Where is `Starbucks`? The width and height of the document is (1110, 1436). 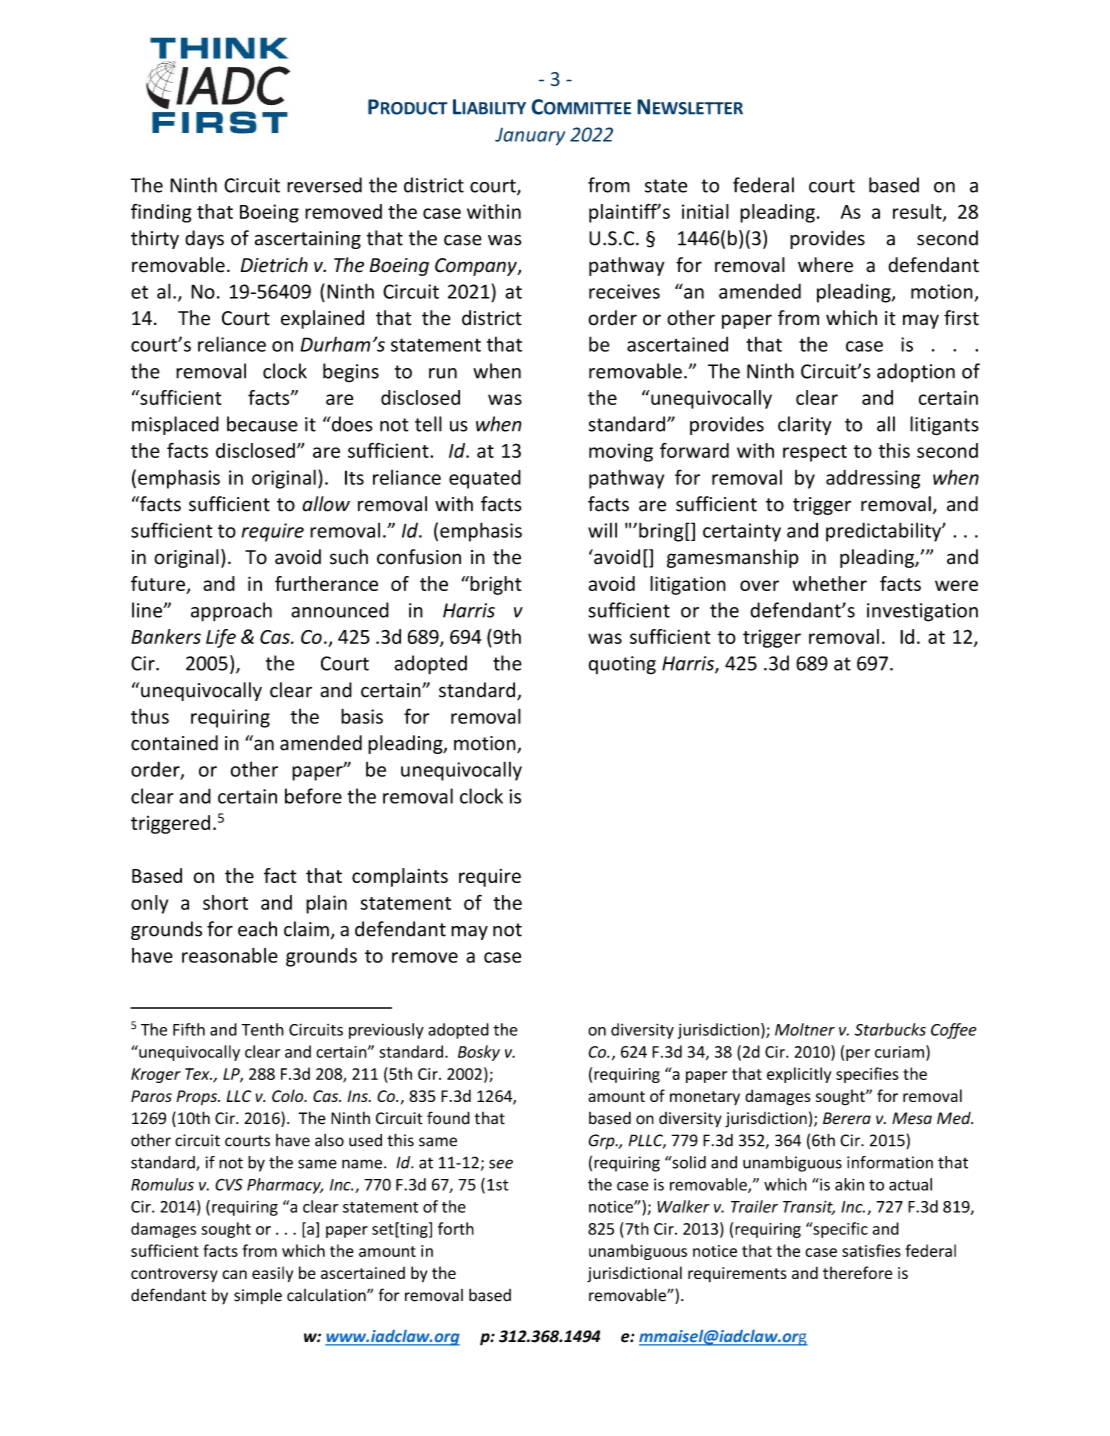
Starbucks is located at coordinates (890, 1029).
